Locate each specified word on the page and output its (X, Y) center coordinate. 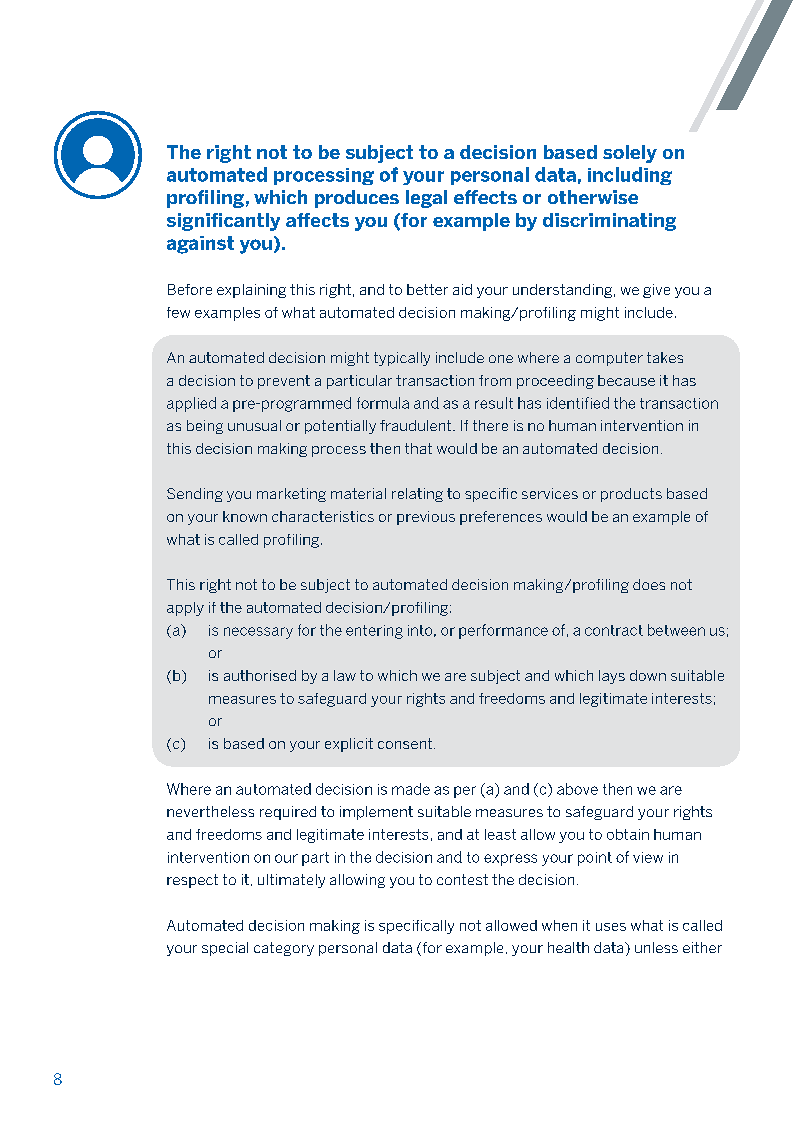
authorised (260, 675)
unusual (254, 425)
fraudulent (417, 425)
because (626, 380)
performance (503, 631)
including (630, 176)
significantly (223, 222)
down (648, 675)
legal (426, 199)
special (225, 949)
